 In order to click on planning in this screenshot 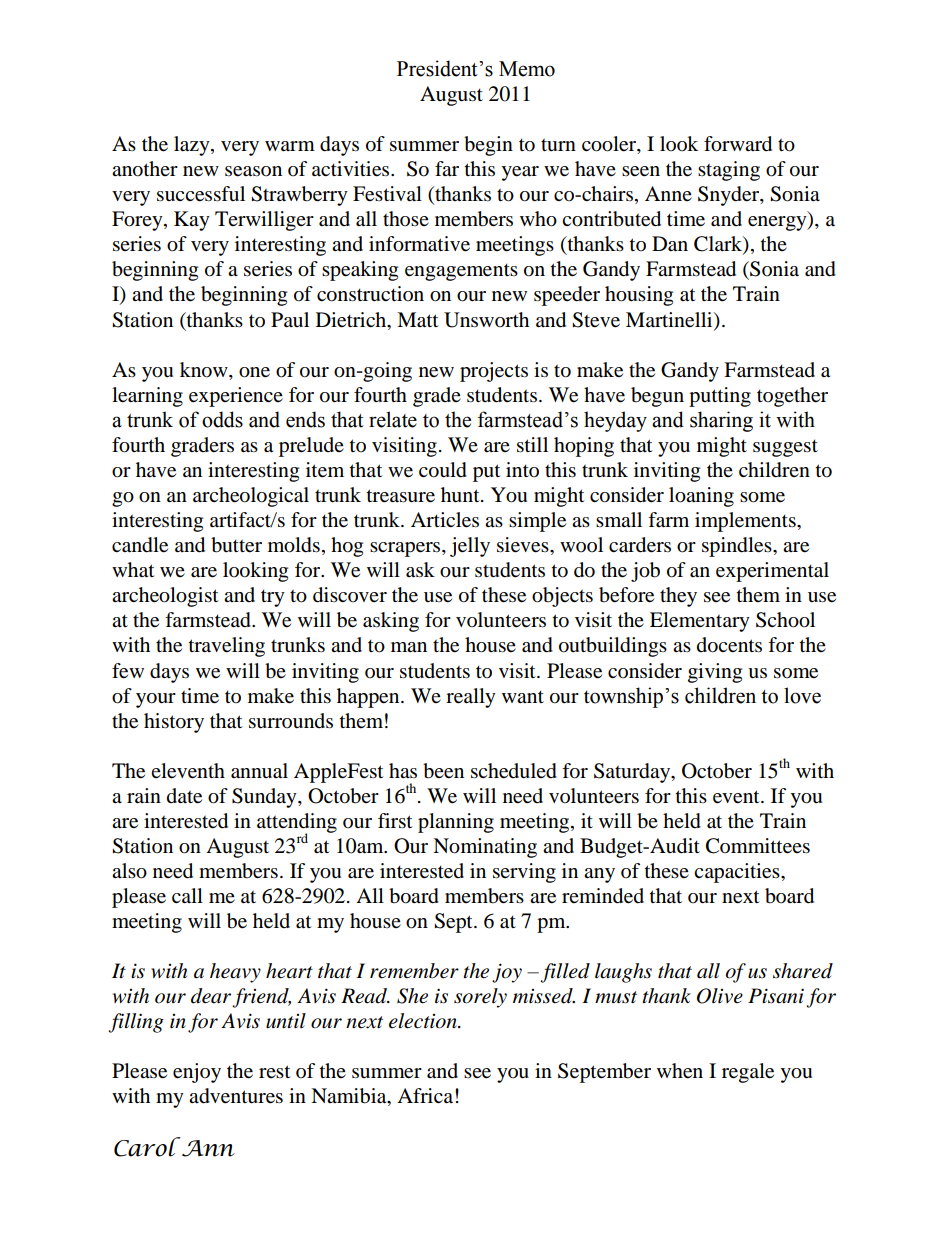, I will do `click(456, 823)`.
